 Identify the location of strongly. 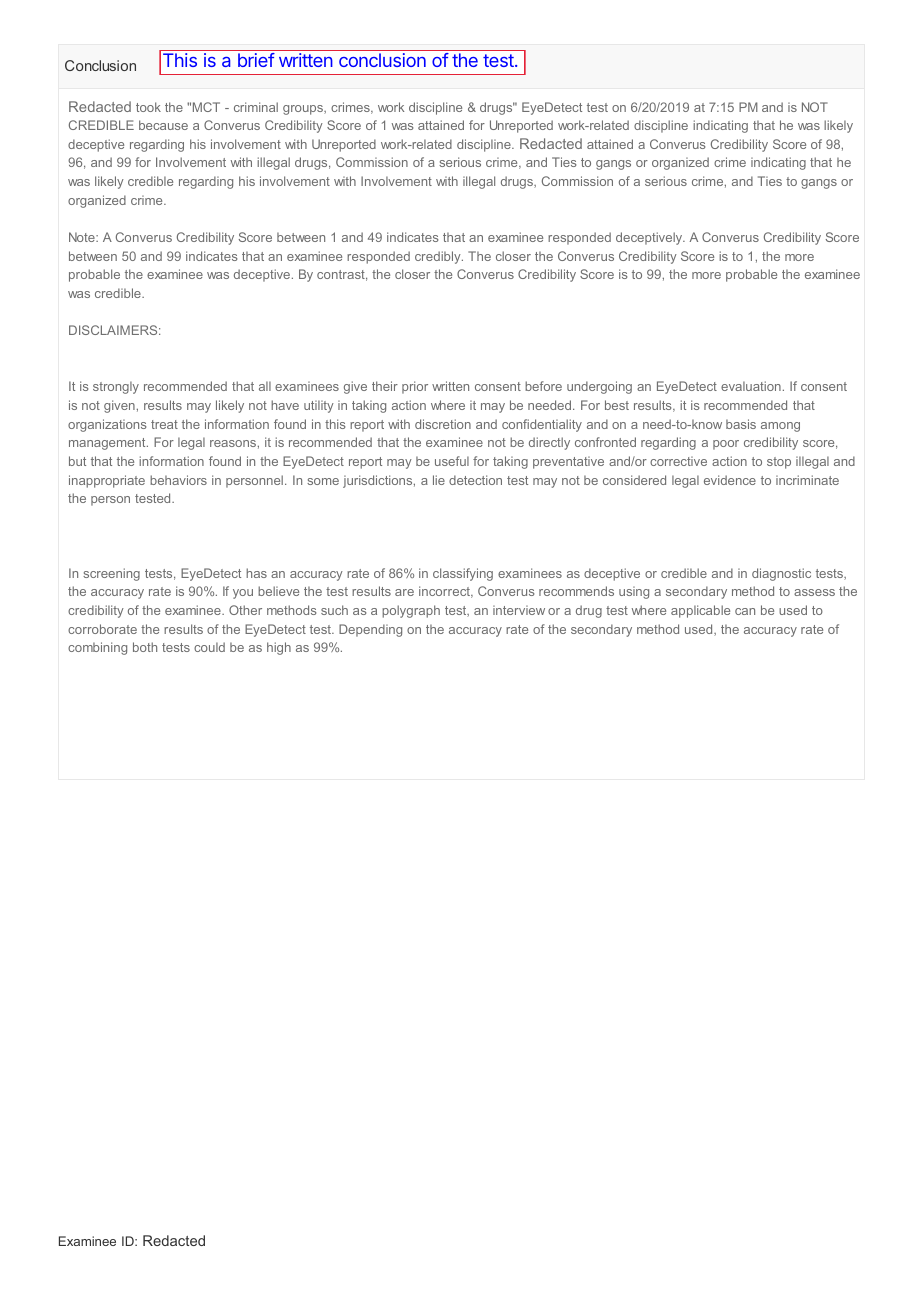
(116, 387).
